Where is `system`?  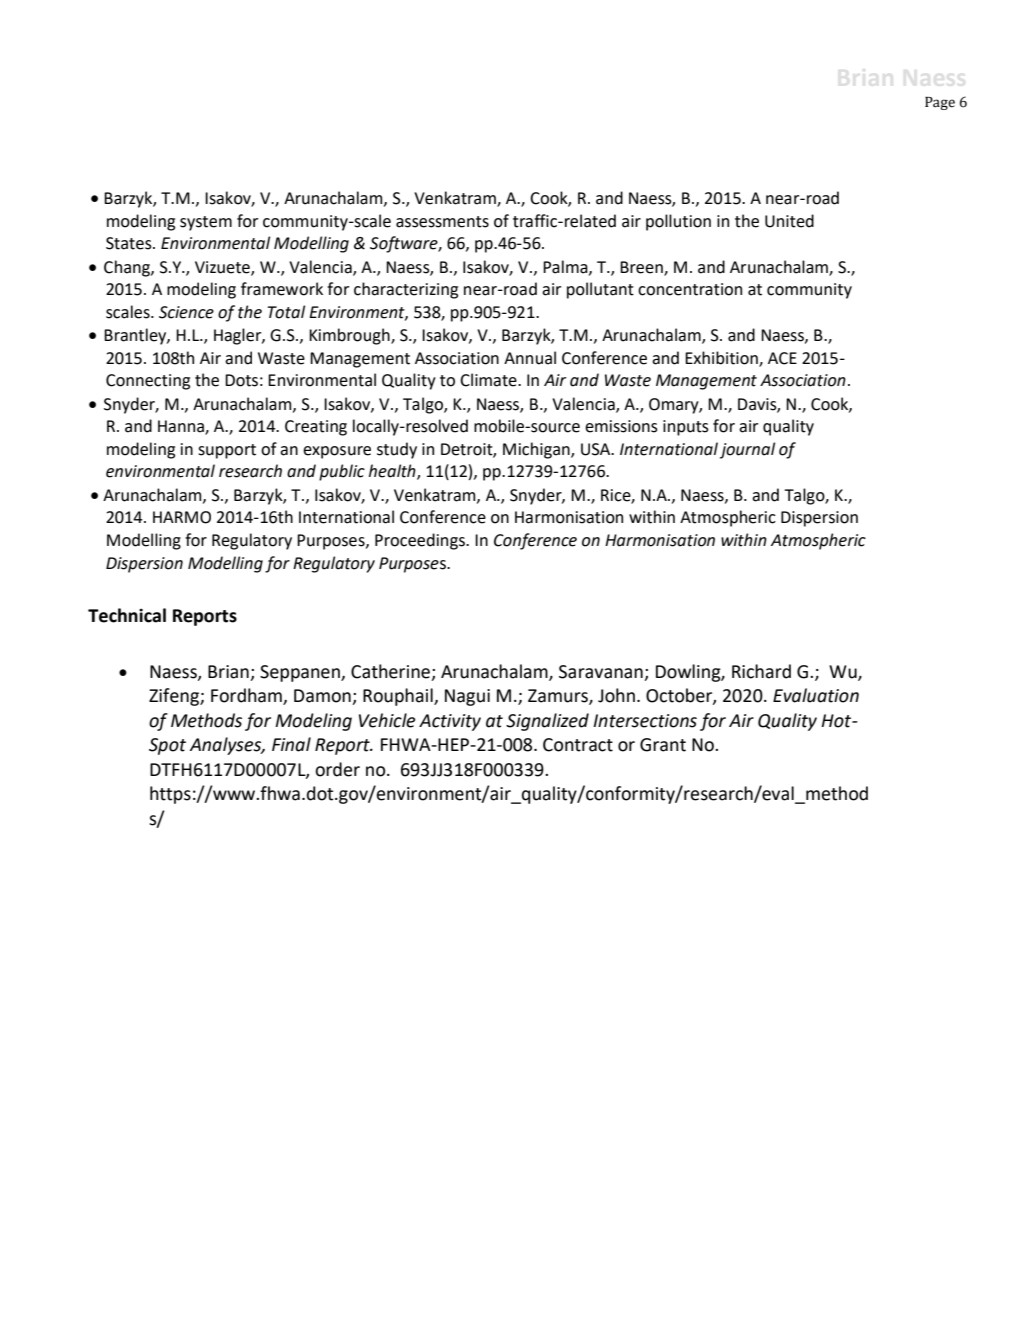 system is located at coordinates (206, 223).
